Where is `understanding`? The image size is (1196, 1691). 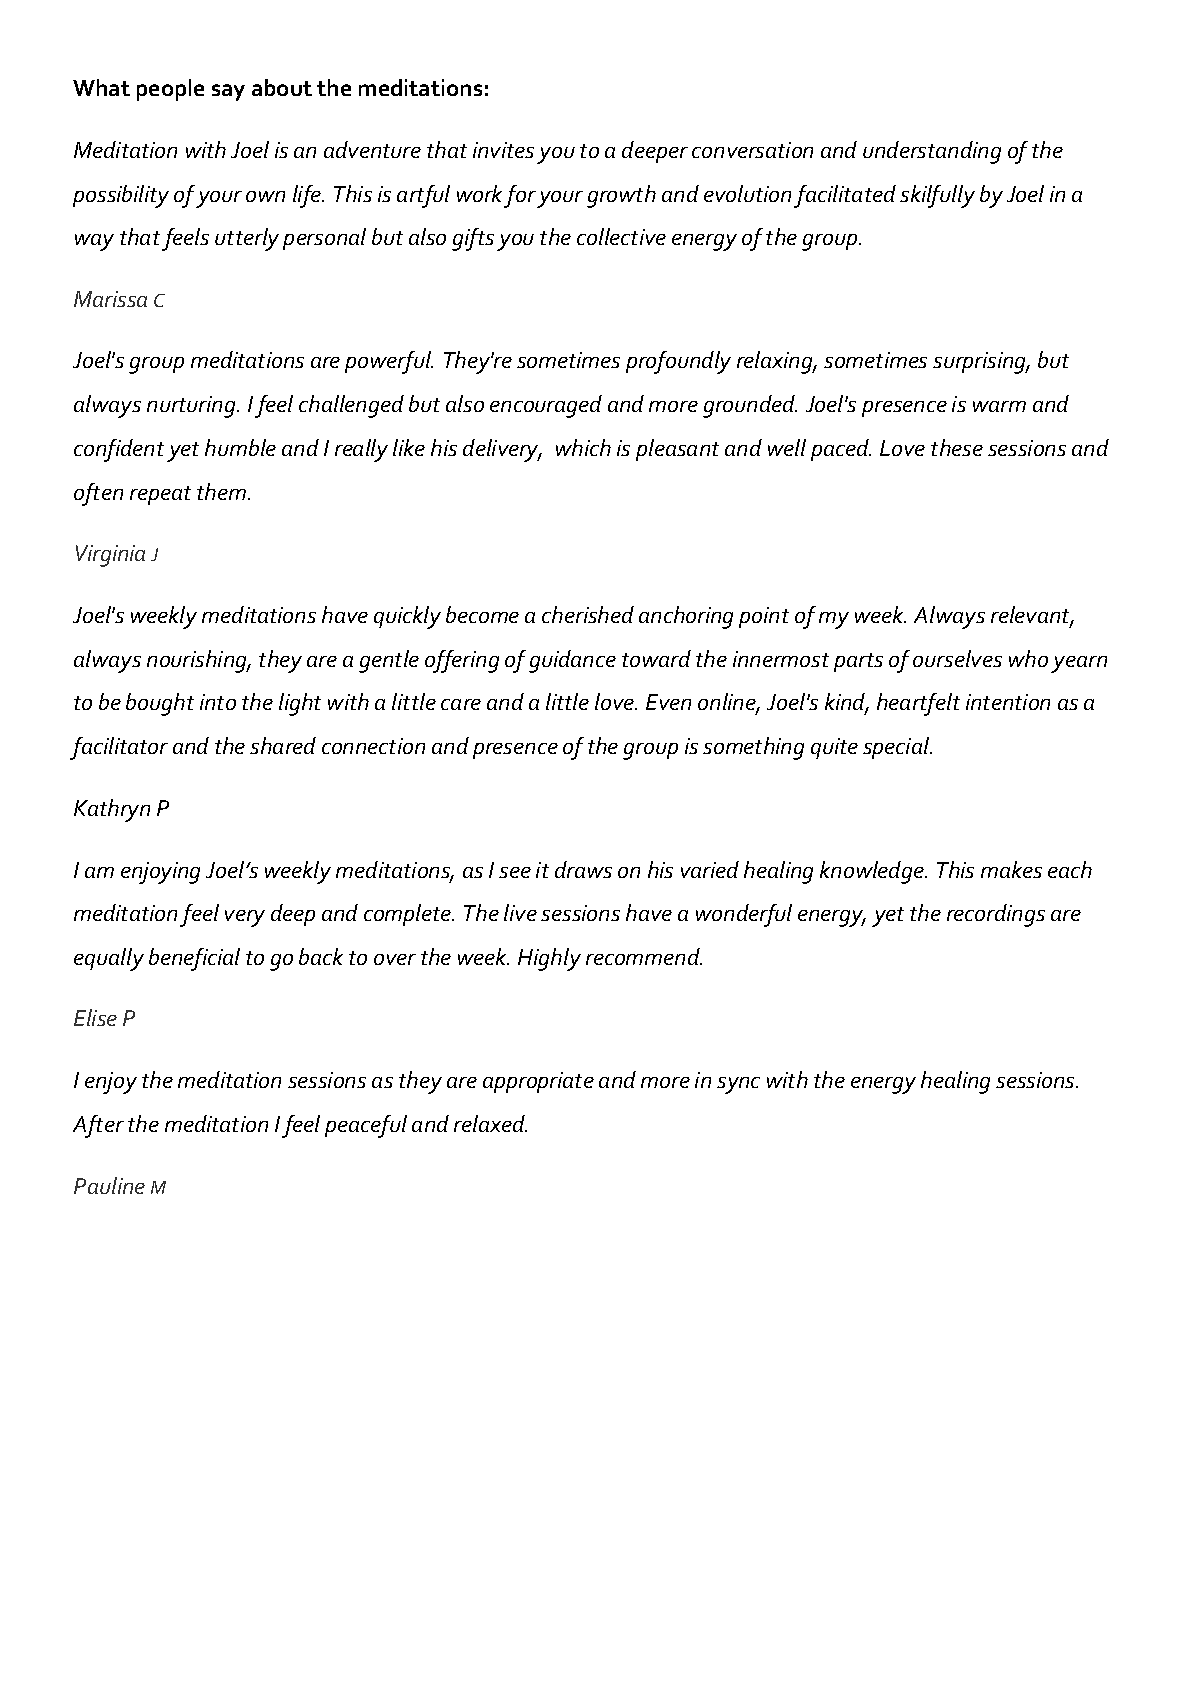 understanding is located at coordinates (932, 152).
